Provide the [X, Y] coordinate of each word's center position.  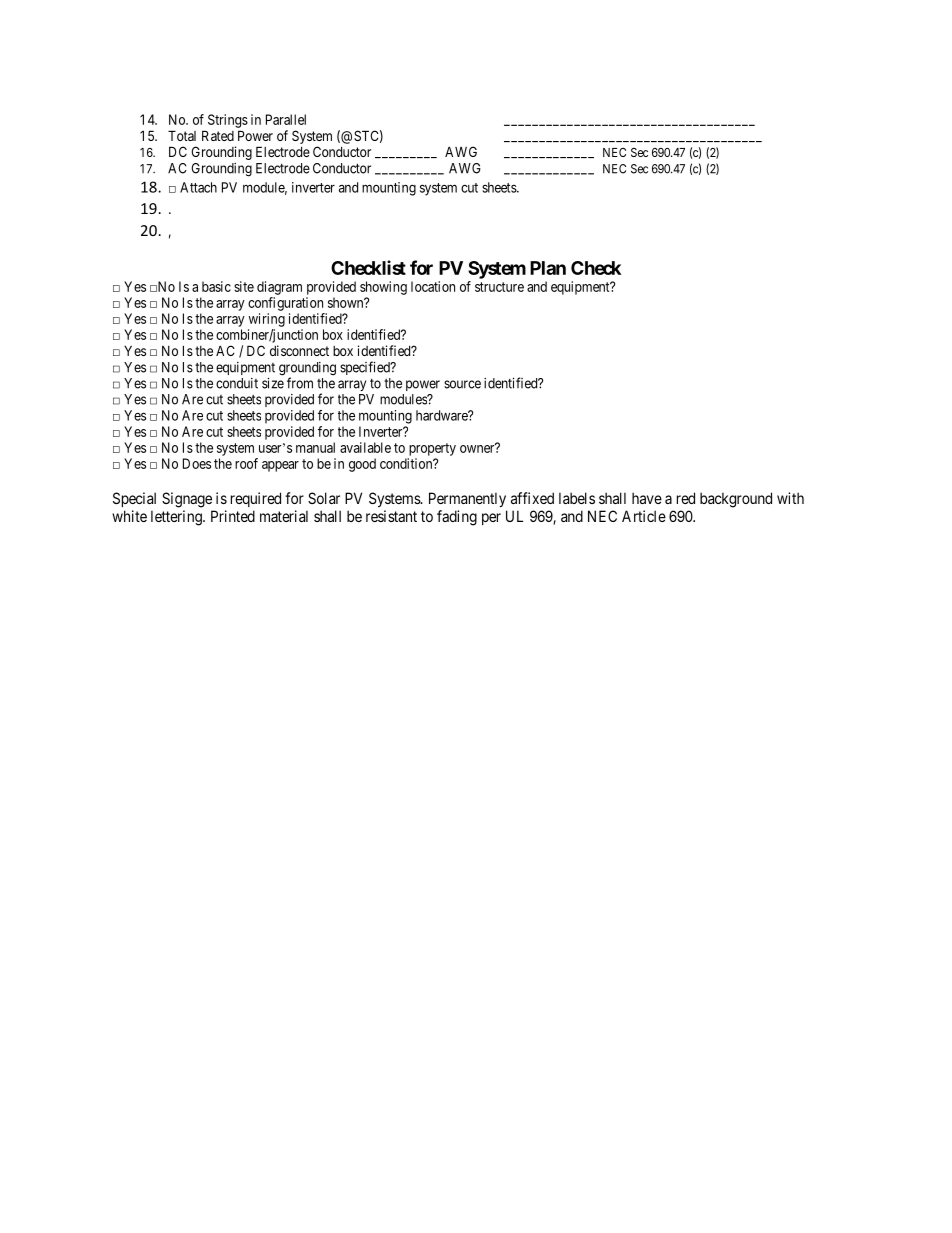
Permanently [467, 499]
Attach [198, 187]
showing [383, 288]
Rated [218, 135]
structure [499, 287]
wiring [267, 320]
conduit [237, 383]
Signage [187, 500]
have [647, 498]
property [432, 449]
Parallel [286, 119]
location [433, 286]
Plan [548, 268]
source [462, 384]
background [736, 500]
